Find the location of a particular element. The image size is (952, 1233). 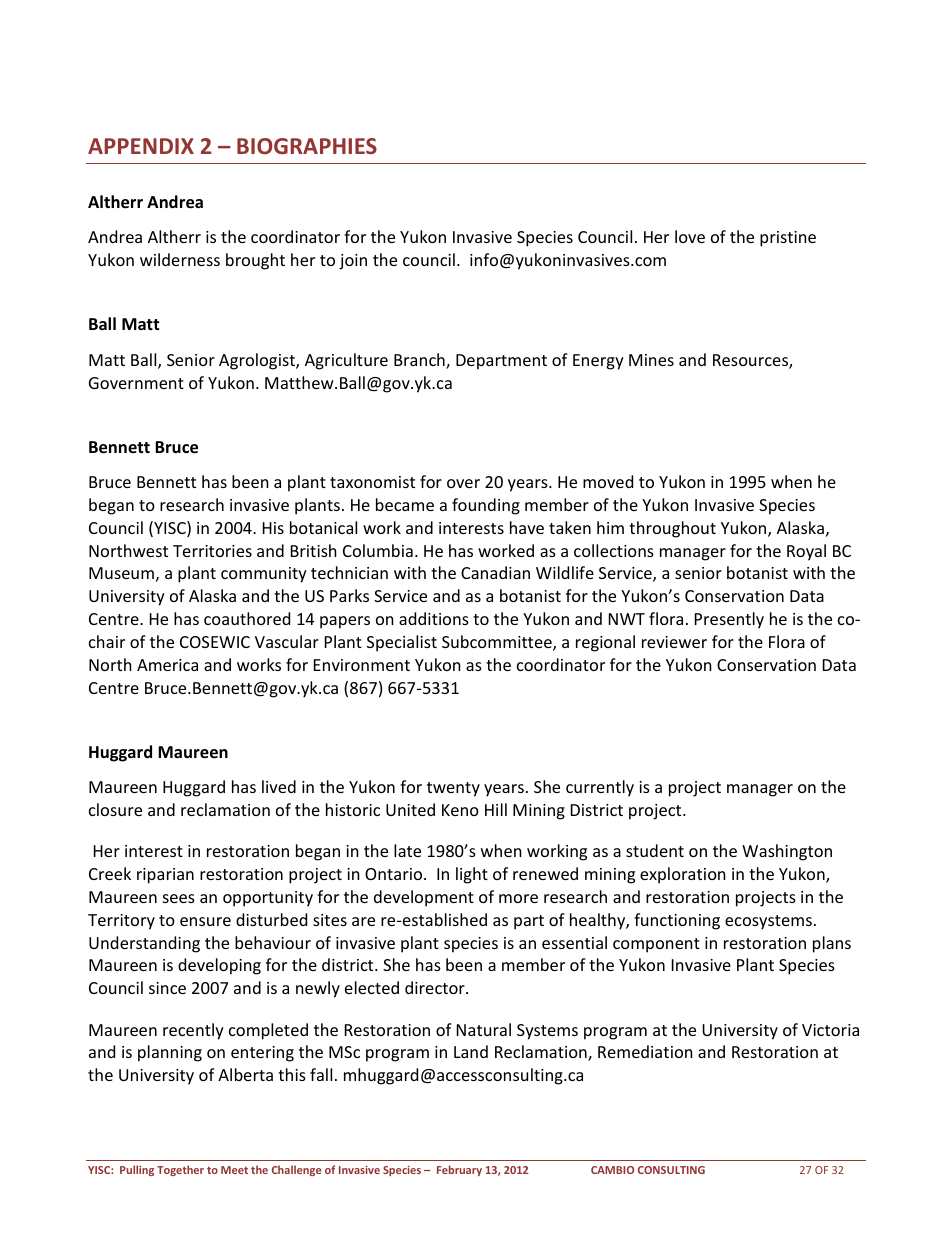

APPENDIX is located at coordinates (141, 146).
